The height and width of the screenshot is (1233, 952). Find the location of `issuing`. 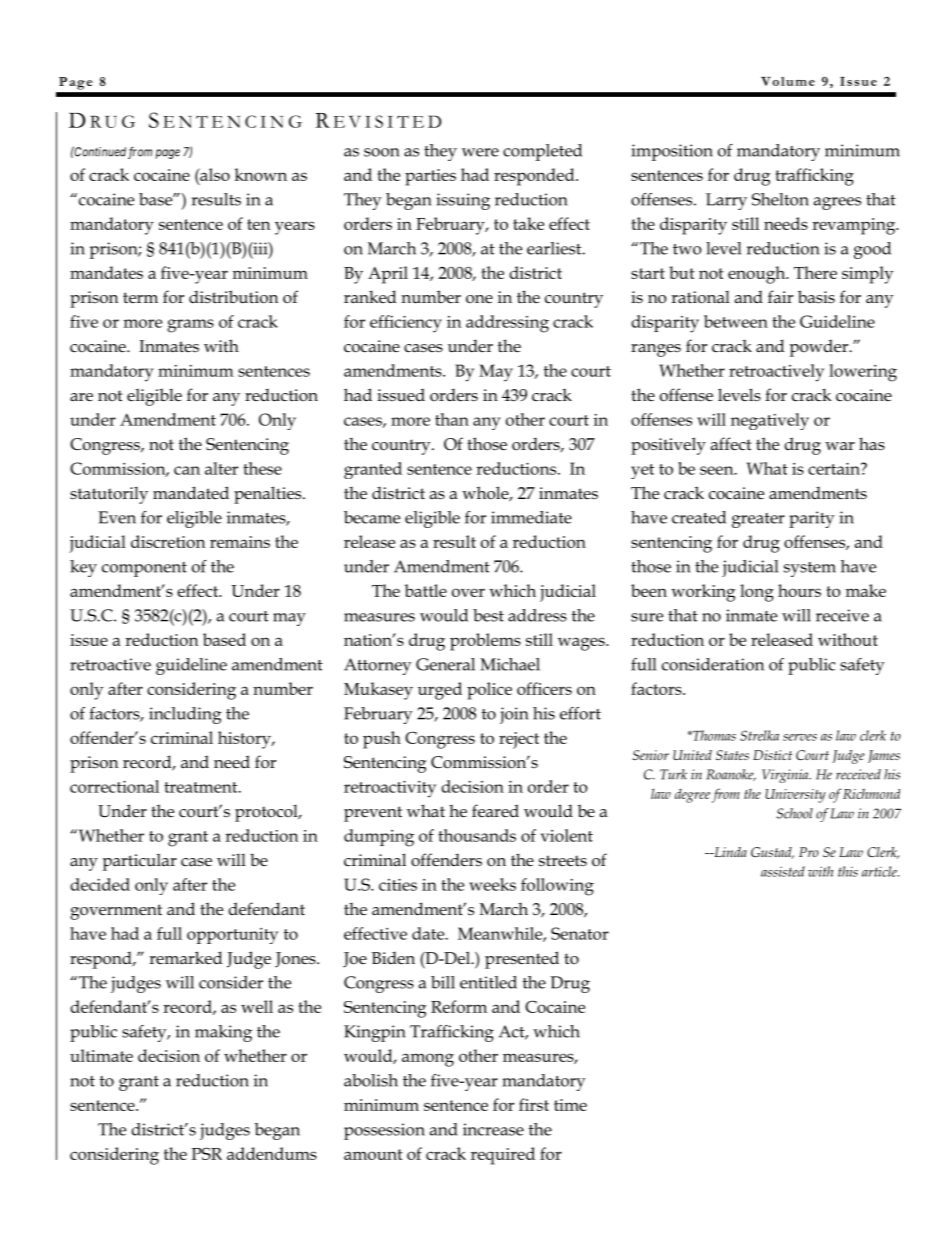

issuing is located at coordinates (463, 201).
